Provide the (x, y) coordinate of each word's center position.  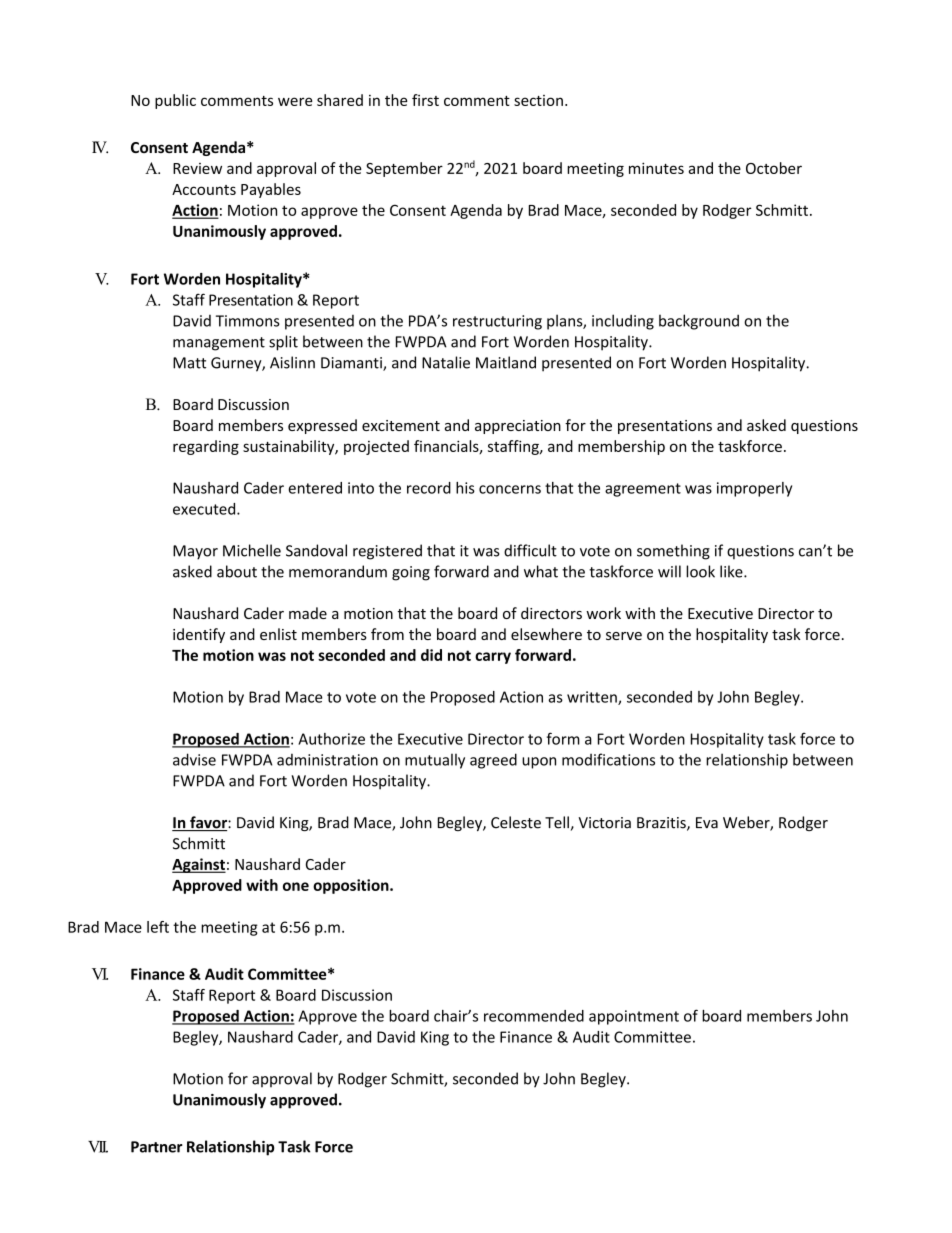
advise (194, 759)
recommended (534, 1016)
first (425, 100)
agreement (643, 490)
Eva (707, 823)
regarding (206, 447)
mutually (435, 761)
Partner (157, 1147)
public (175, 101)
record (429, 488)
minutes (656, 168)
